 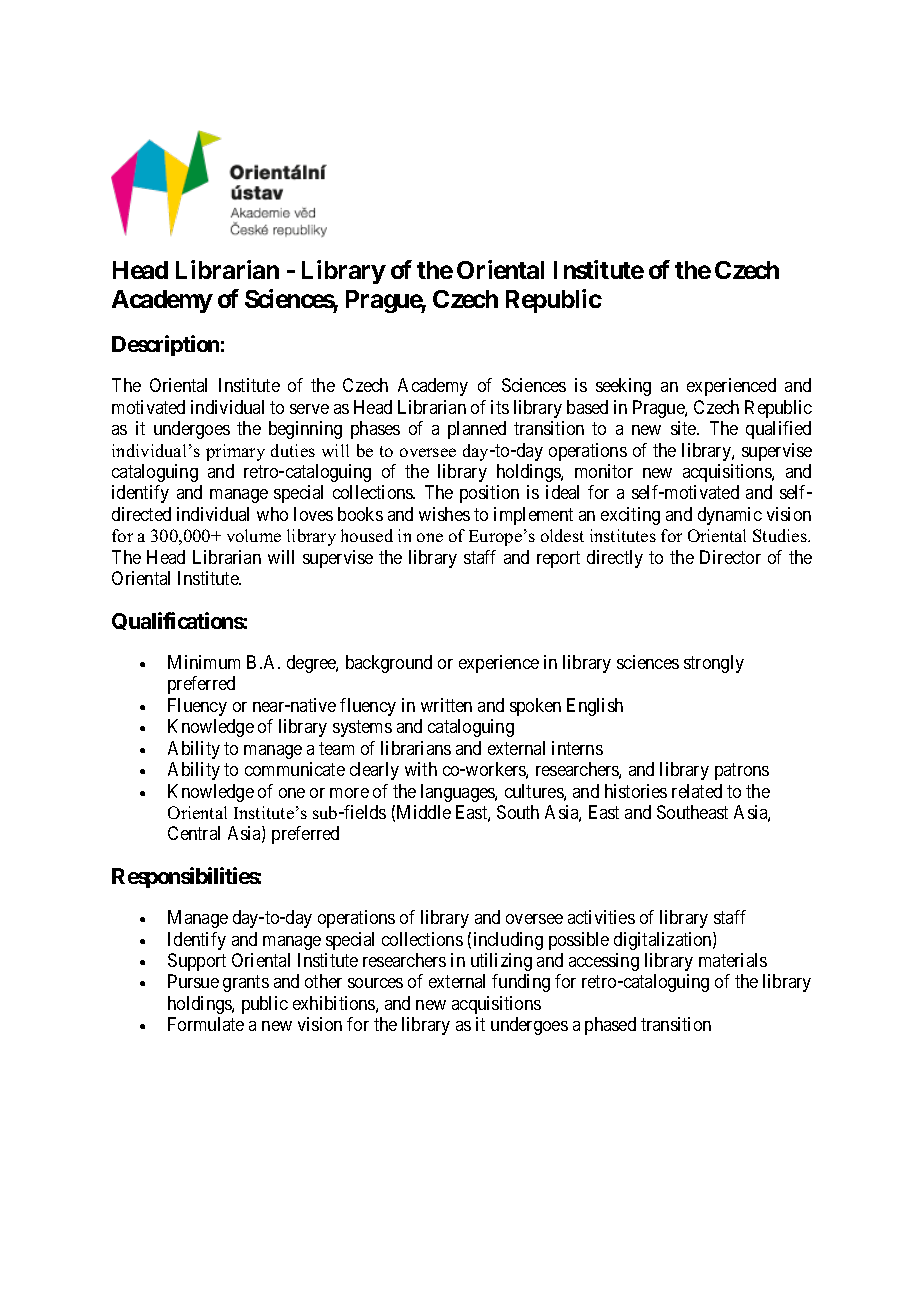 What do you see at coordinates (521, 983) in the screenshot?
I see `funding` at bounding box center [521, 983].
